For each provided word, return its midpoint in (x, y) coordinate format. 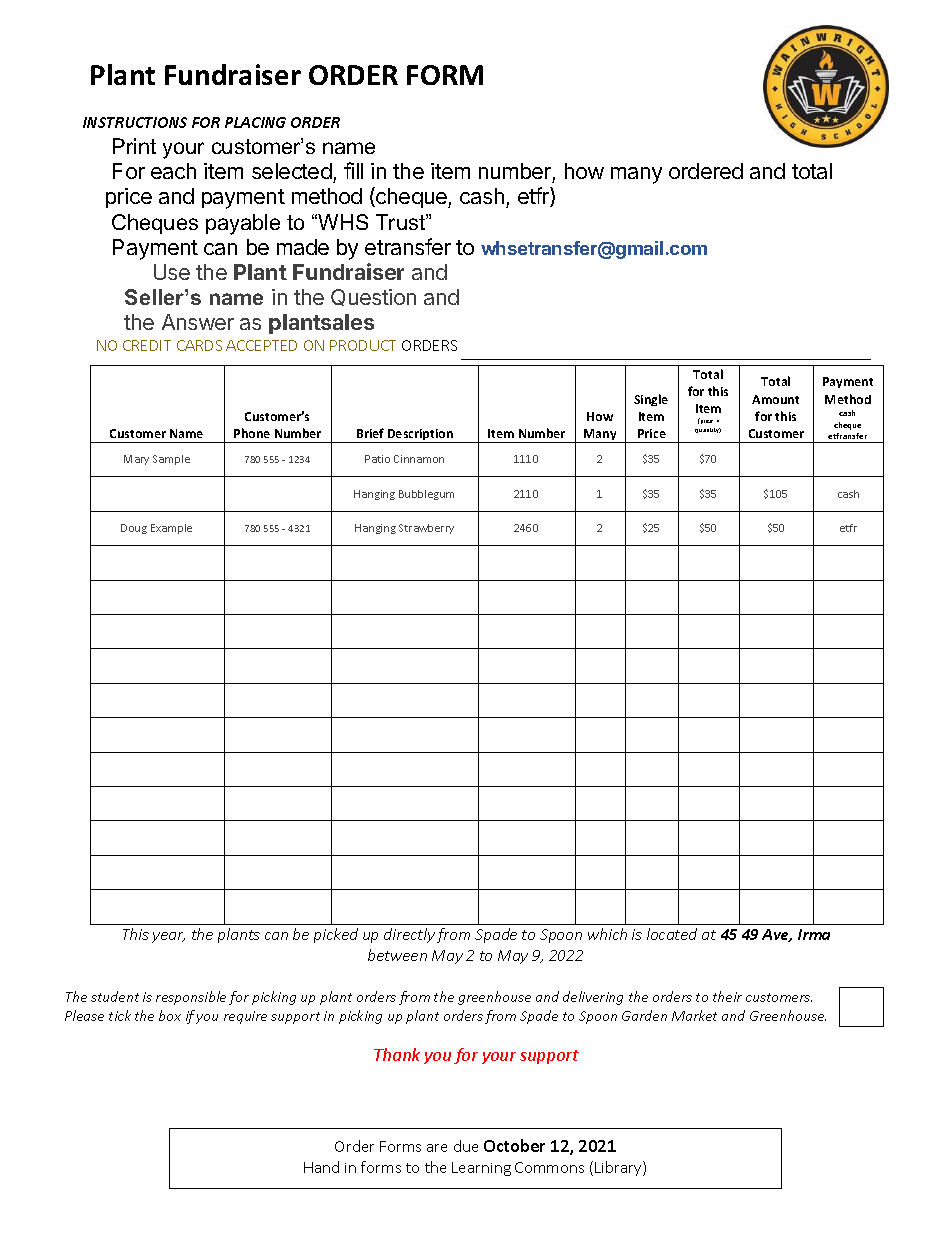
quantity (708, 430)
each (173, 171)
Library (619, 1168)
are (437, 1148)
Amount (775, 399)
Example (171, 529)
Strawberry (426, 529)
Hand (321, 1167)
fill (353, 170)
